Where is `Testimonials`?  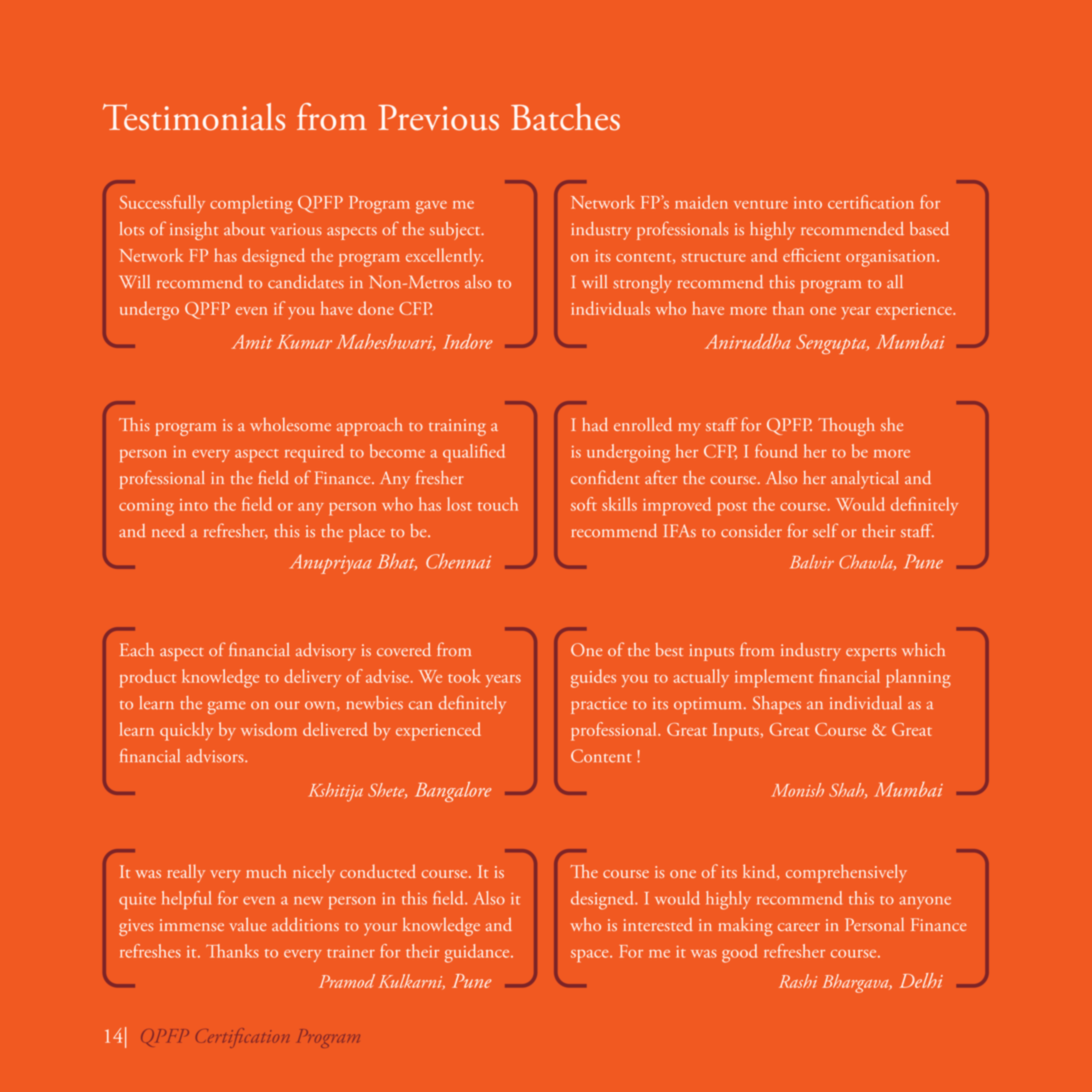 Testimonials is located at coordinates (194, 117).
